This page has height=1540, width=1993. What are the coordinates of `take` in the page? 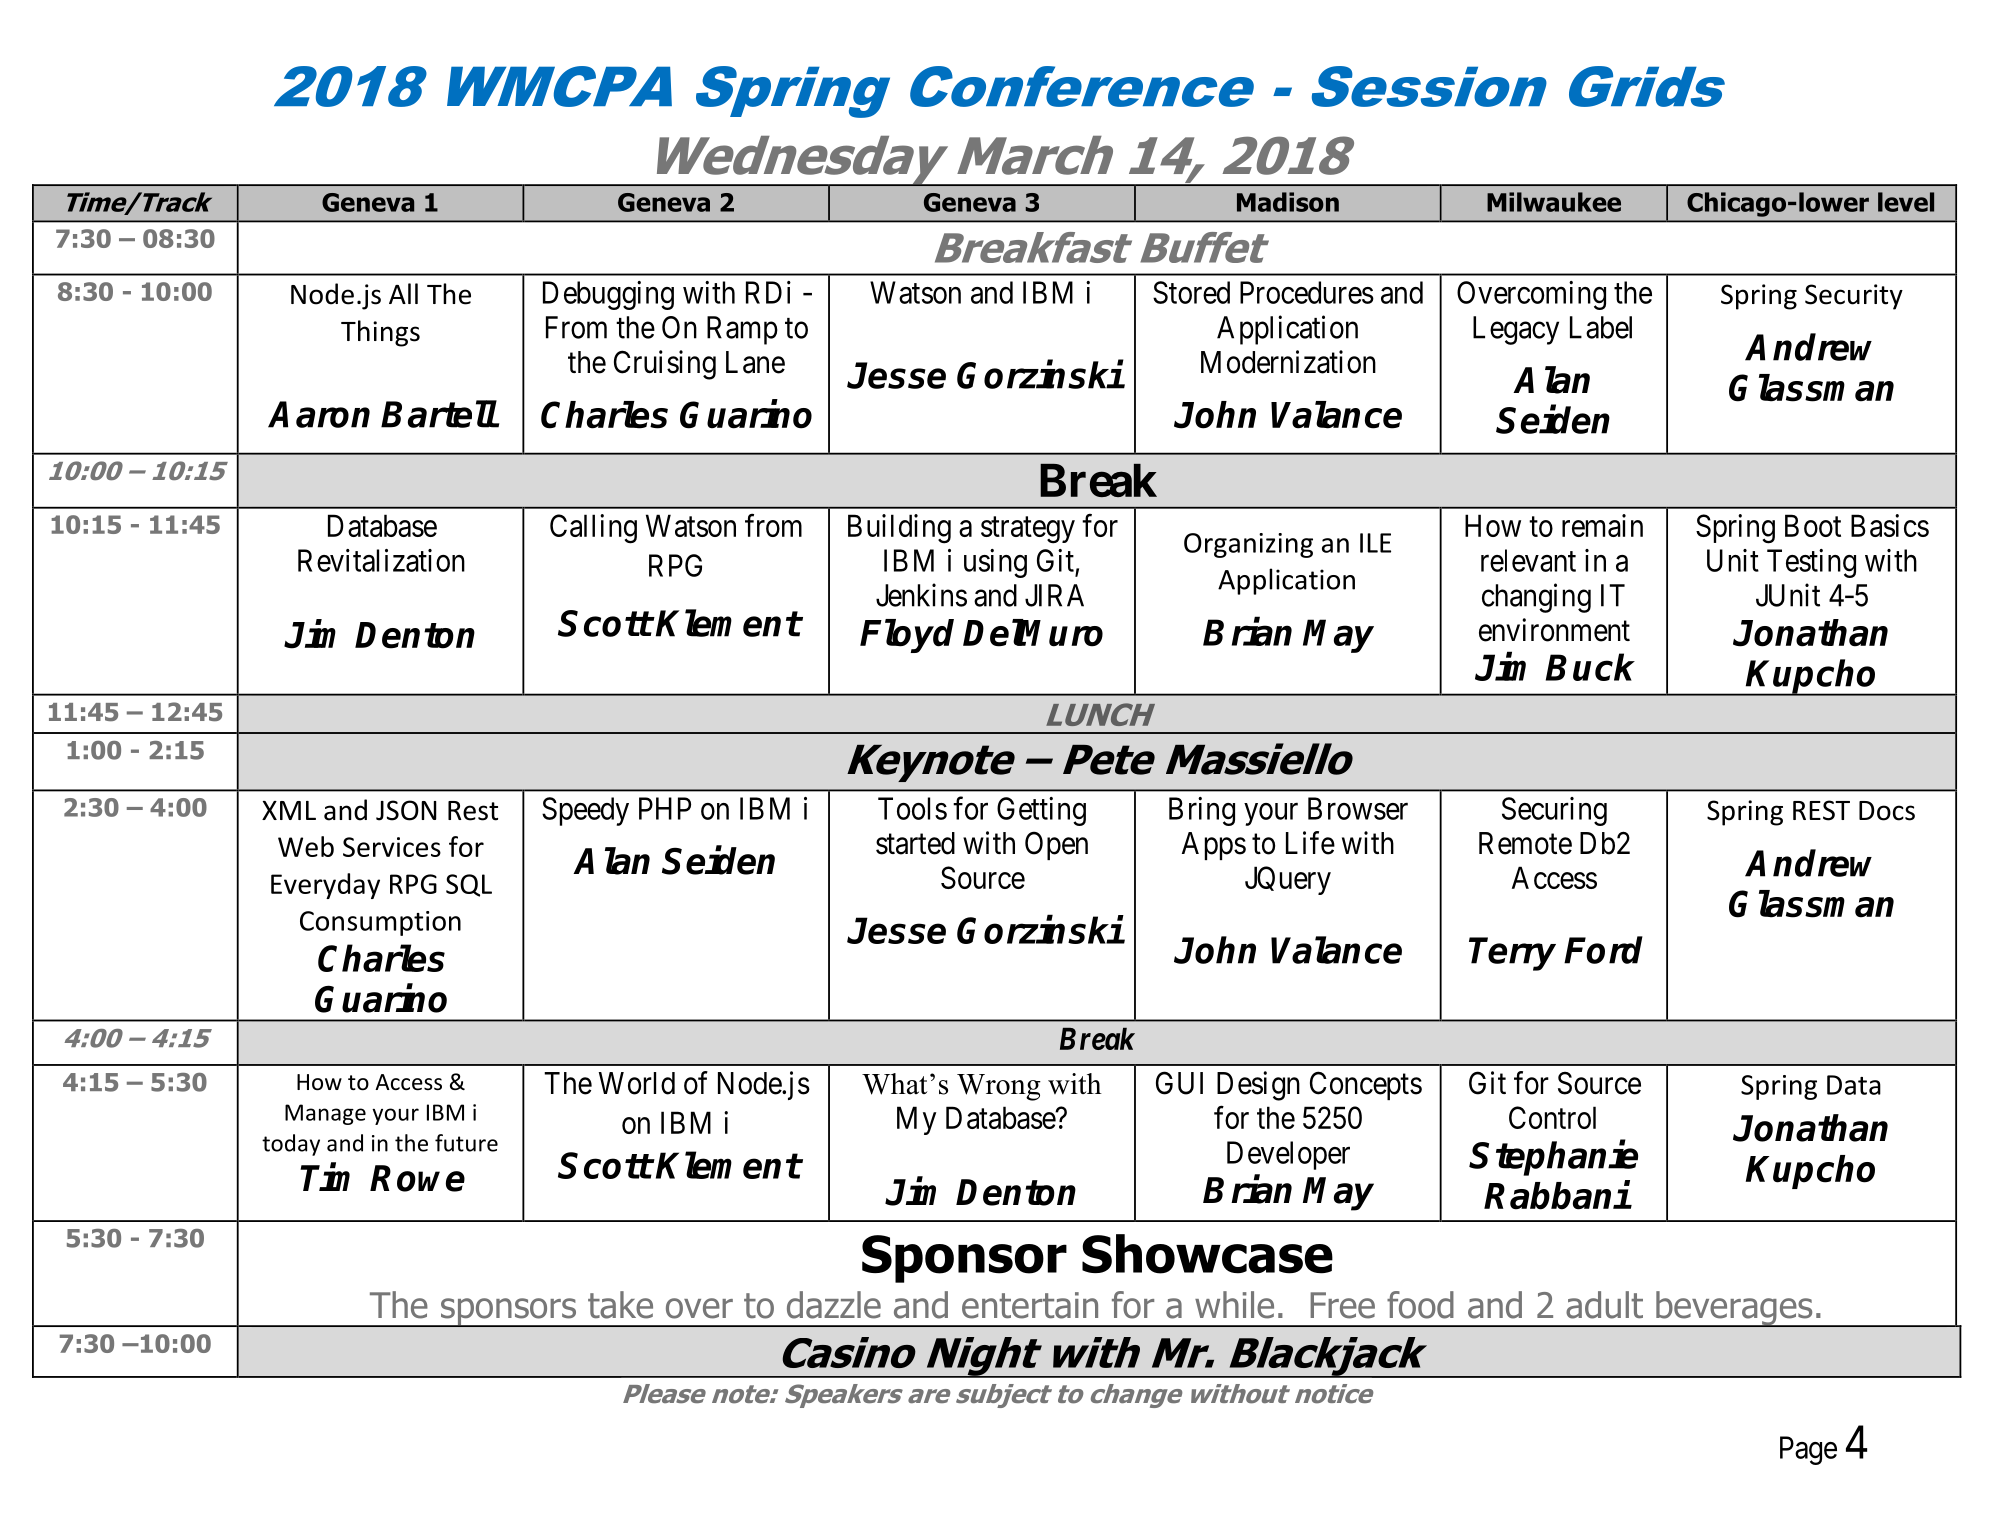 It's located at (620, 1305).
